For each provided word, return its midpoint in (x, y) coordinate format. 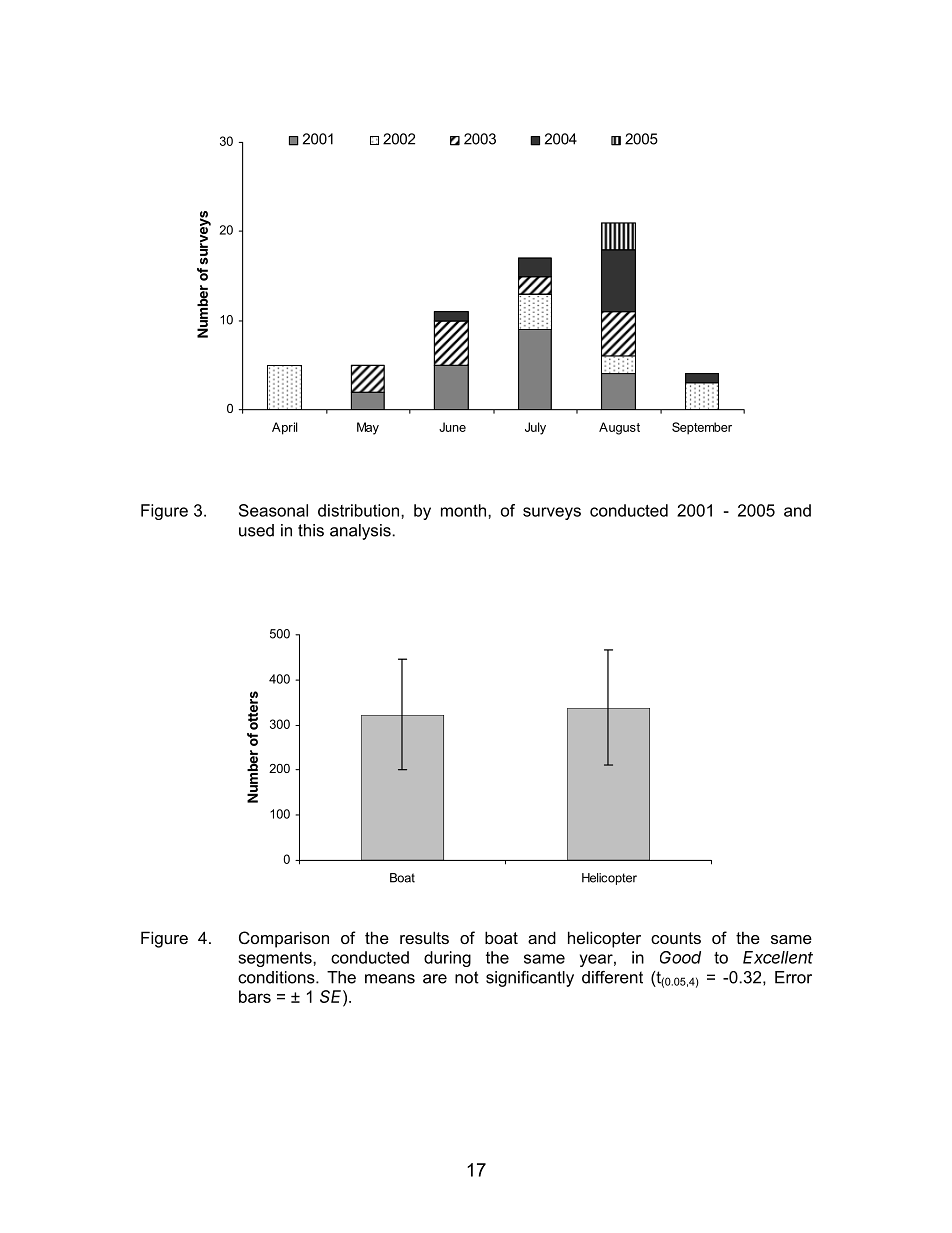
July (535, 428)
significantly (530, 979)
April (285, 428)
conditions (277, 977)
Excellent (778, 957)
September (702, 428)
